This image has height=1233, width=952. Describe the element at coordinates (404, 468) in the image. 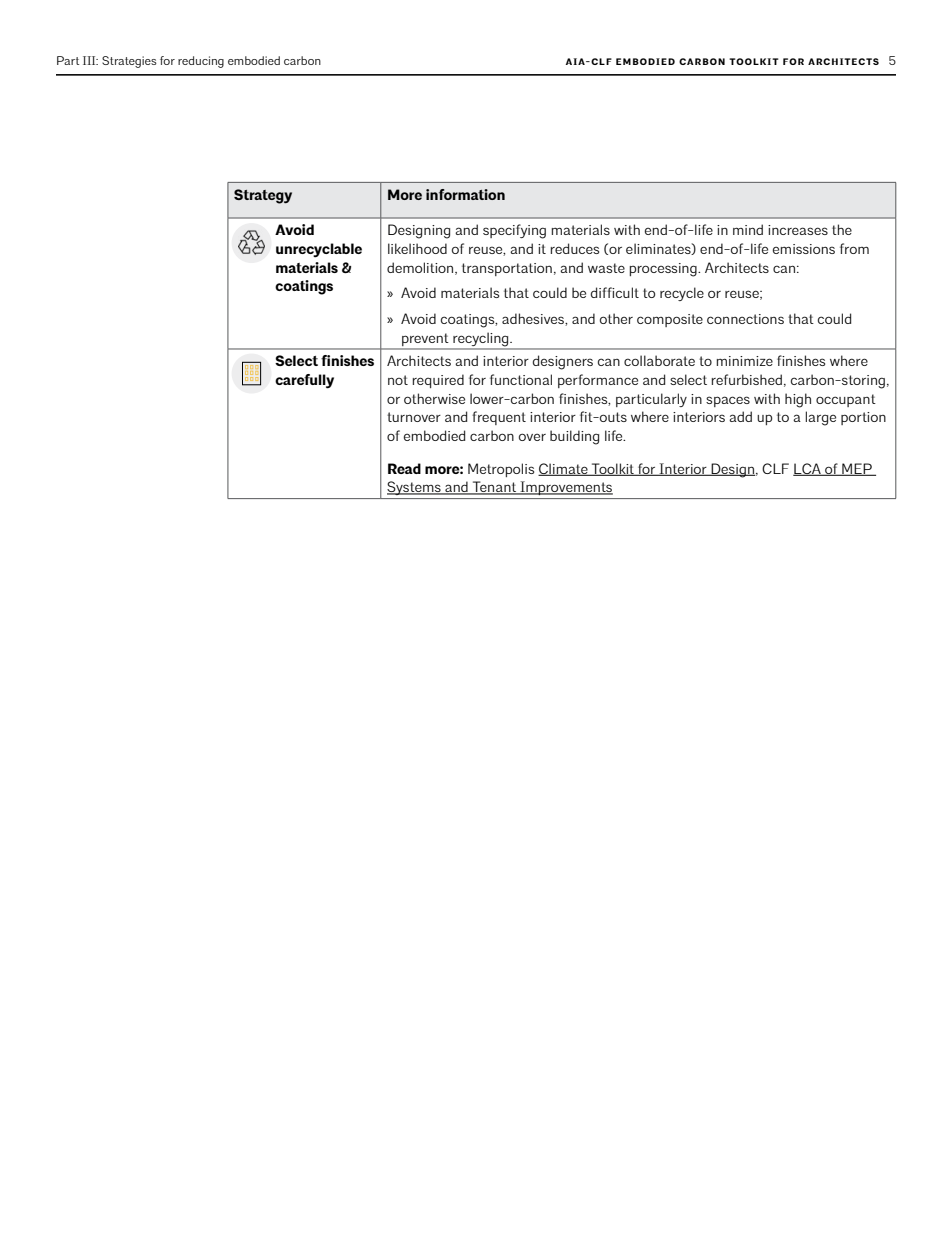

I see `Read` at that location.
